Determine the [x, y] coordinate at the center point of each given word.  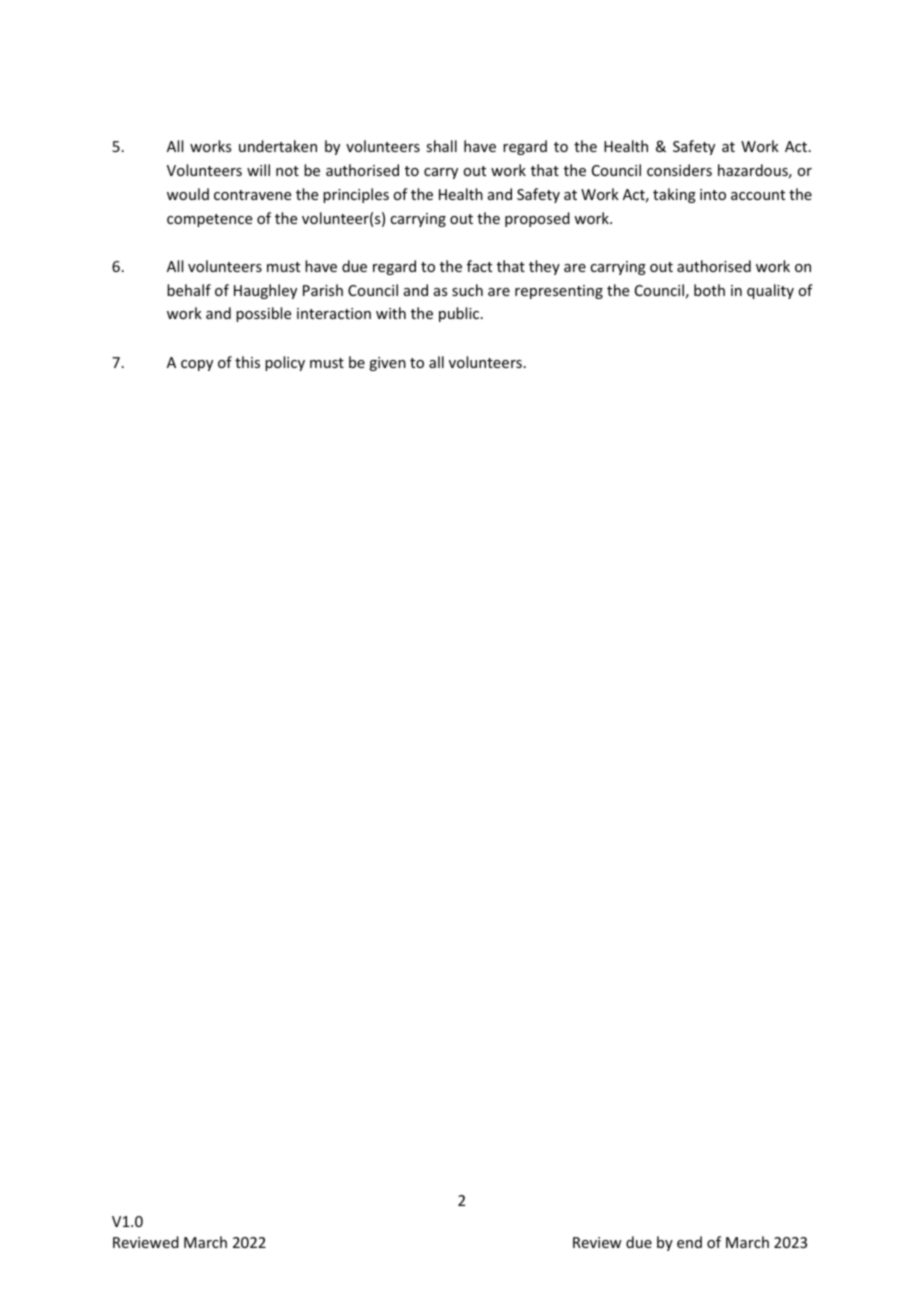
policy [285, 363]
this [247, 362]
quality [770, 291]
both [709, 290]
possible [263, 314]
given [387, 364]
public [460, 314]
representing [559, 292]
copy [197, 365]
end [689, 1242]
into [713, 194]
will [258, 170]
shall [441, 146]
